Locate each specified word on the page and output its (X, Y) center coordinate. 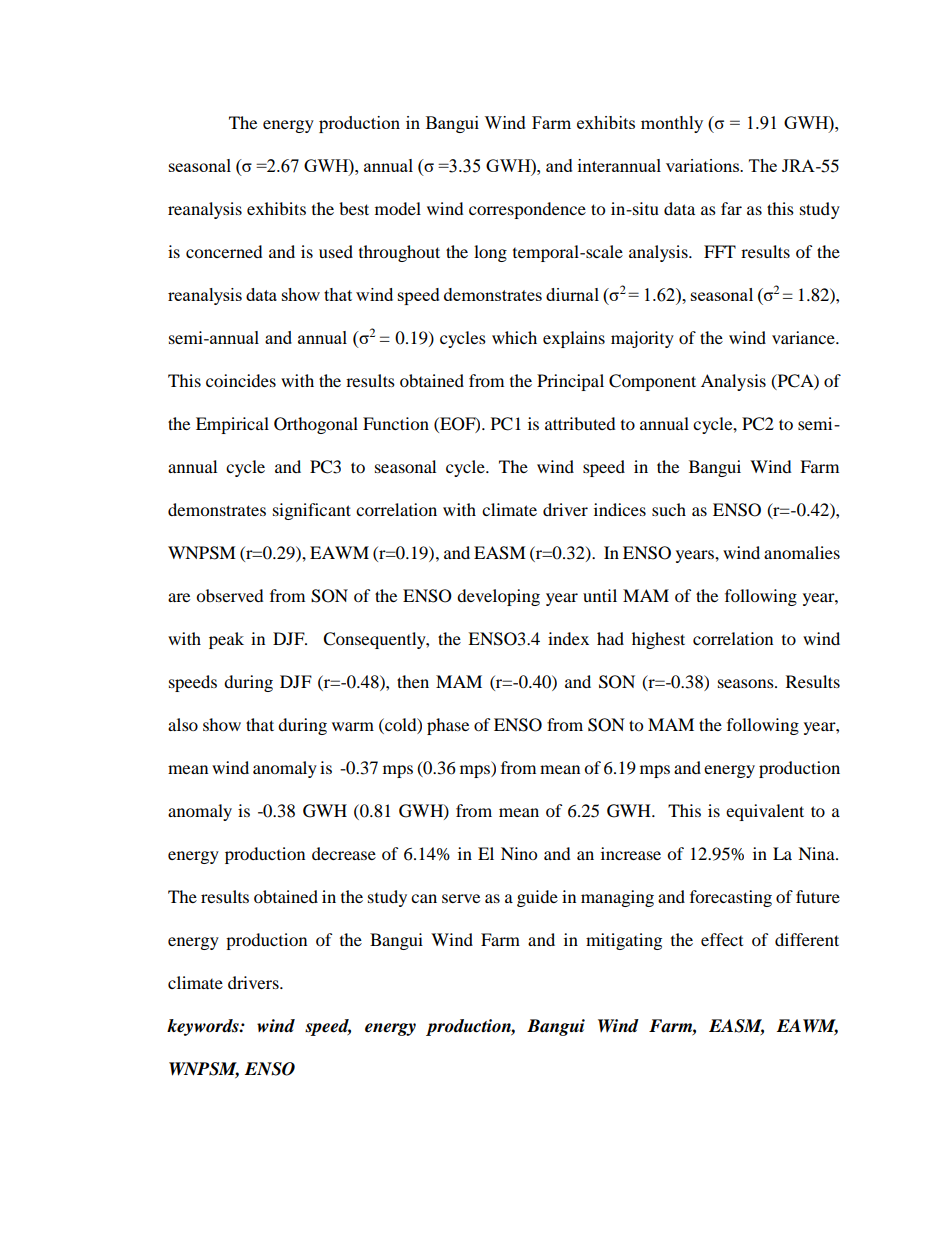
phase (448, 726)
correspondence (527, 210)
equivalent (765, 812)
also (183, 724)
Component (652, 382)
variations (703, 165)
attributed (580, 423)
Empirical (232, 425)
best (354, 208)
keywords (204, 1027)
